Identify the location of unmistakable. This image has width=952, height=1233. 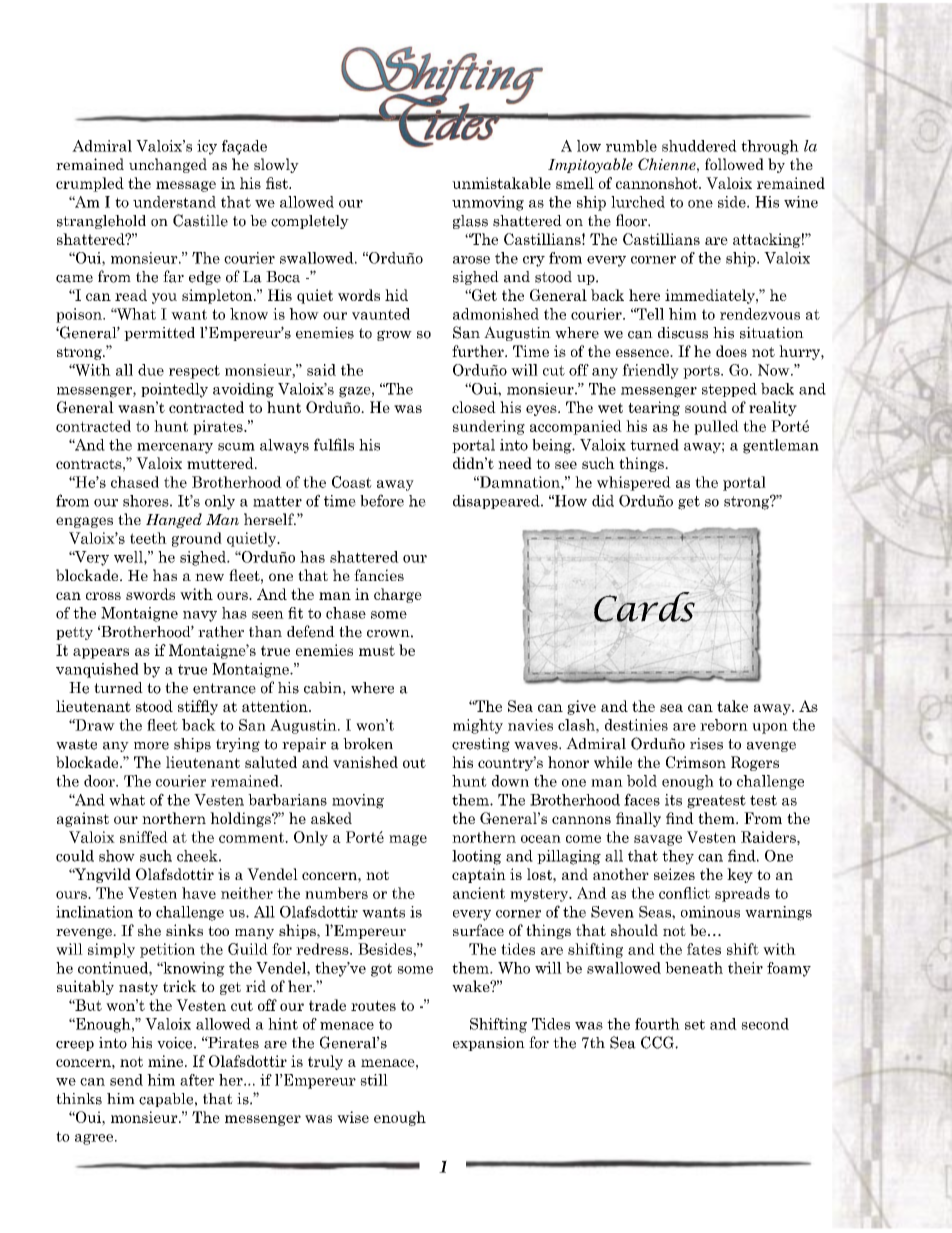
(501, 183).
